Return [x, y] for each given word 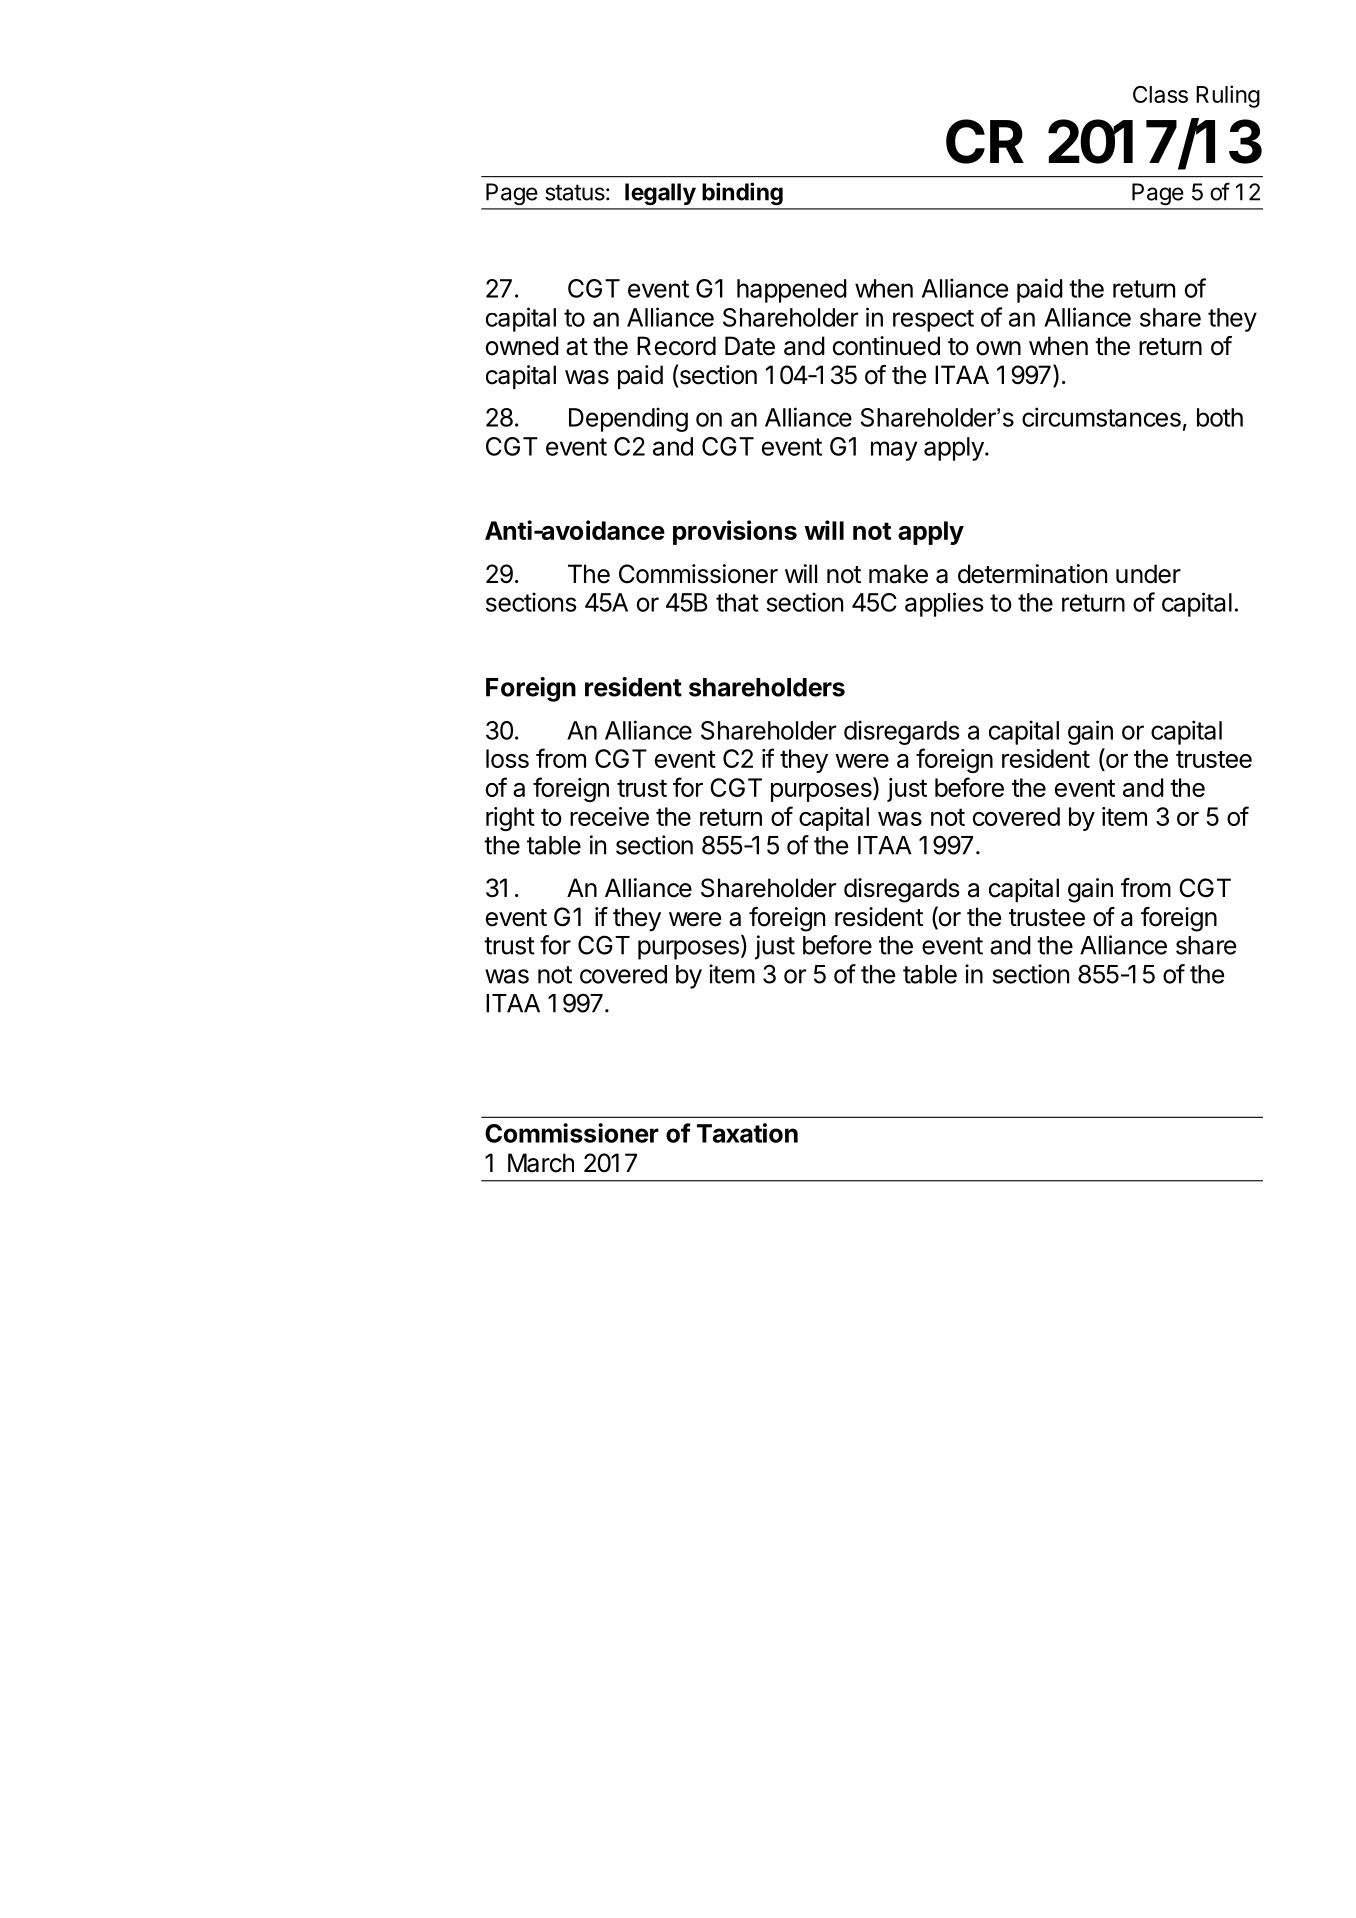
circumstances [1101, 417]
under [1148, 574]
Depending [628, 419]
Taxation [747, 1133]
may [894, 451]
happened [792, 291]
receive [609, 816]
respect [933, 321]
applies [944, 604]
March [541, 1163]
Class [1160, 94]
